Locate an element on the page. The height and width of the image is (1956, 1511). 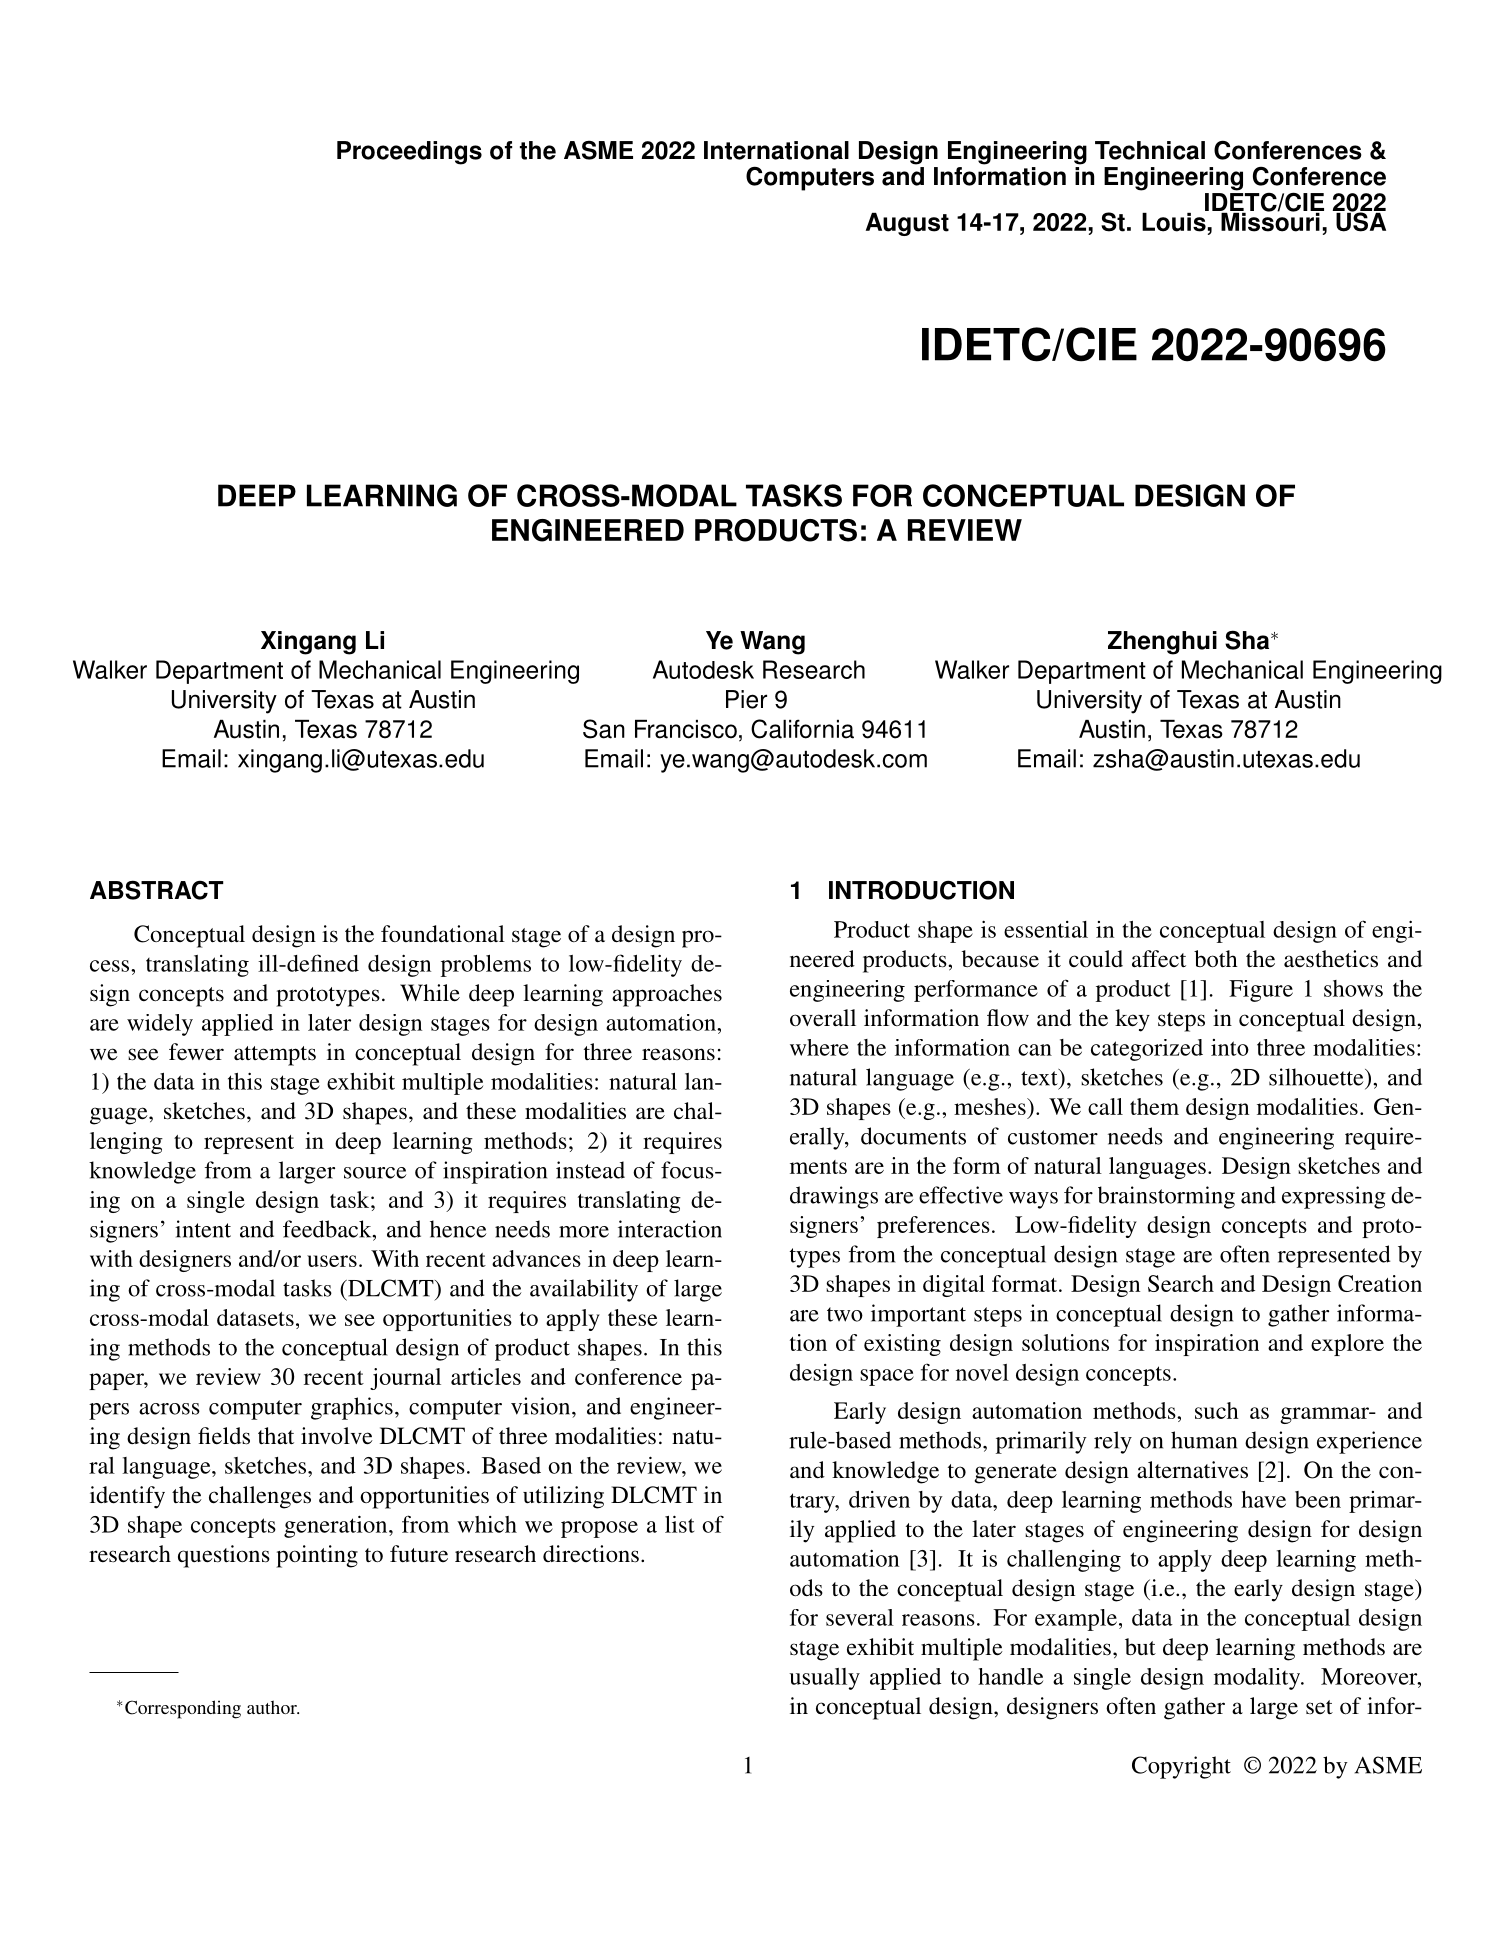
Proceedings is located at coordinates (409, 153).
